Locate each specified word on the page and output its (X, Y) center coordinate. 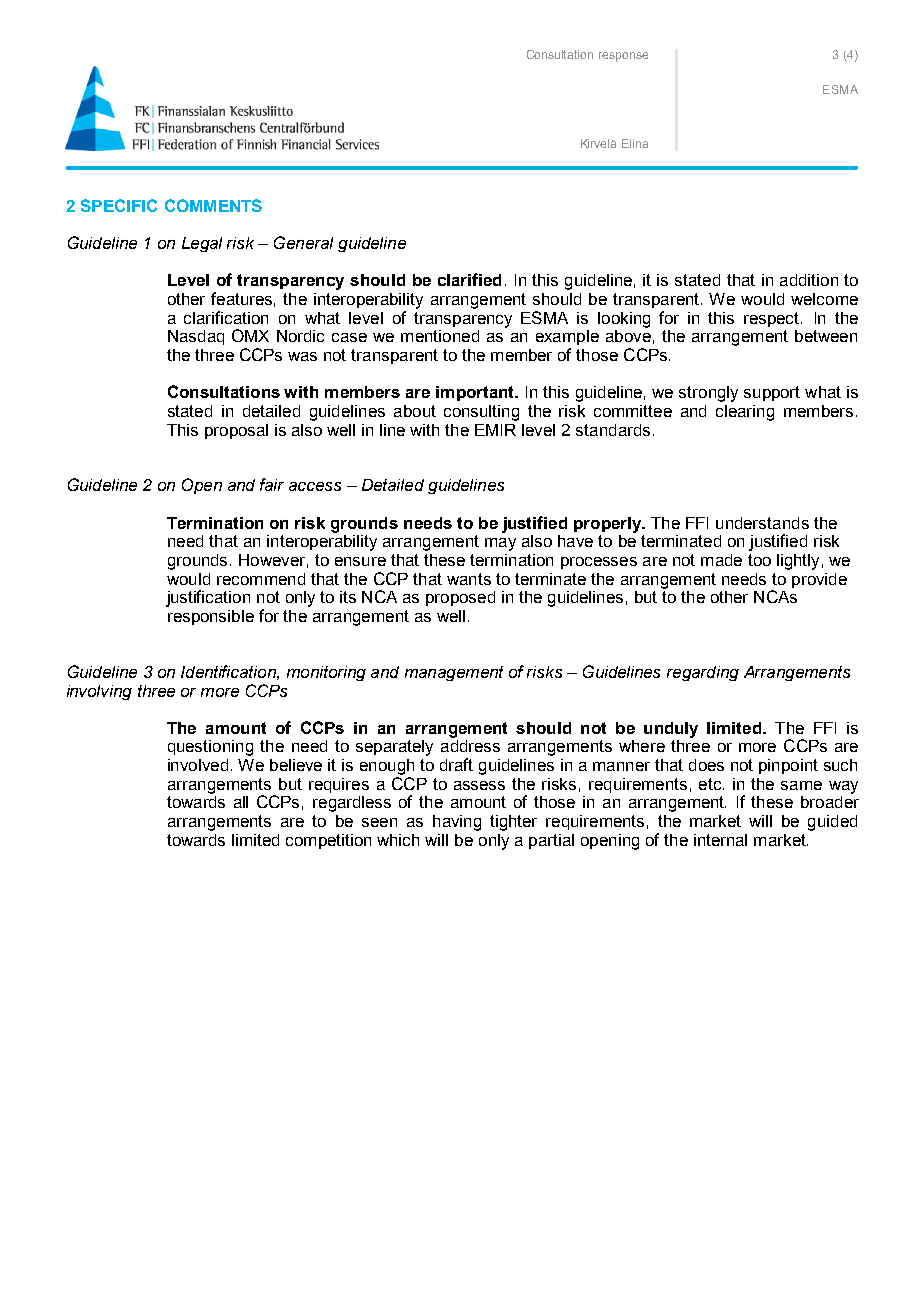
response (623, 57)
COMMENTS (213, 205)
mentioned (440, 336)
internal (720, 840)
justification (208, 598)
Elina (635, 143)
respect (773, 319)
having (457, 823)
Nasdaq (196, 337)
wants (469, 579)
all (241, 802)
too (759, 560)
